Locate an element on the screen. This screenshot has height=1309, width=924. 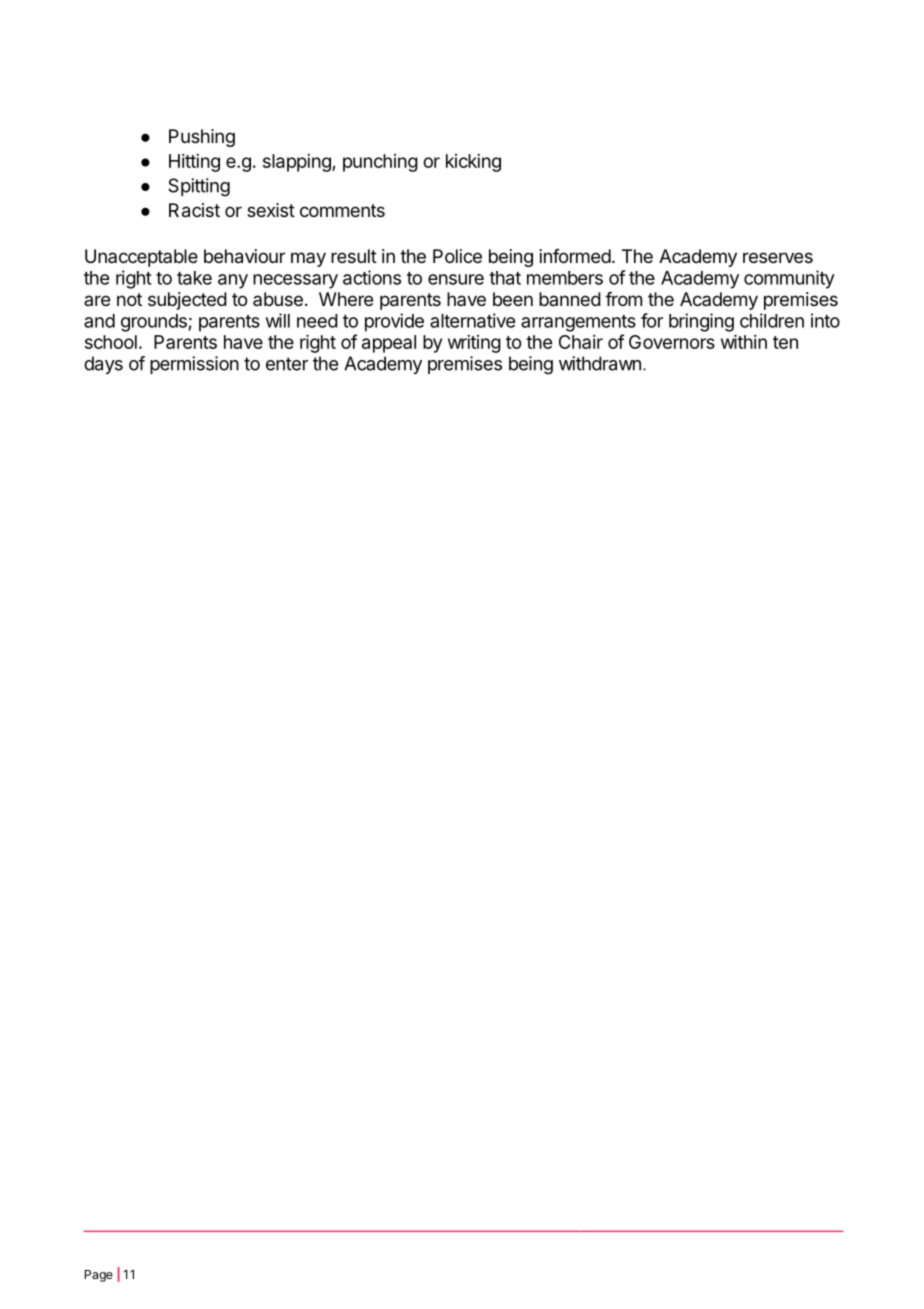
kicking is located at coordinates (473, 163).
